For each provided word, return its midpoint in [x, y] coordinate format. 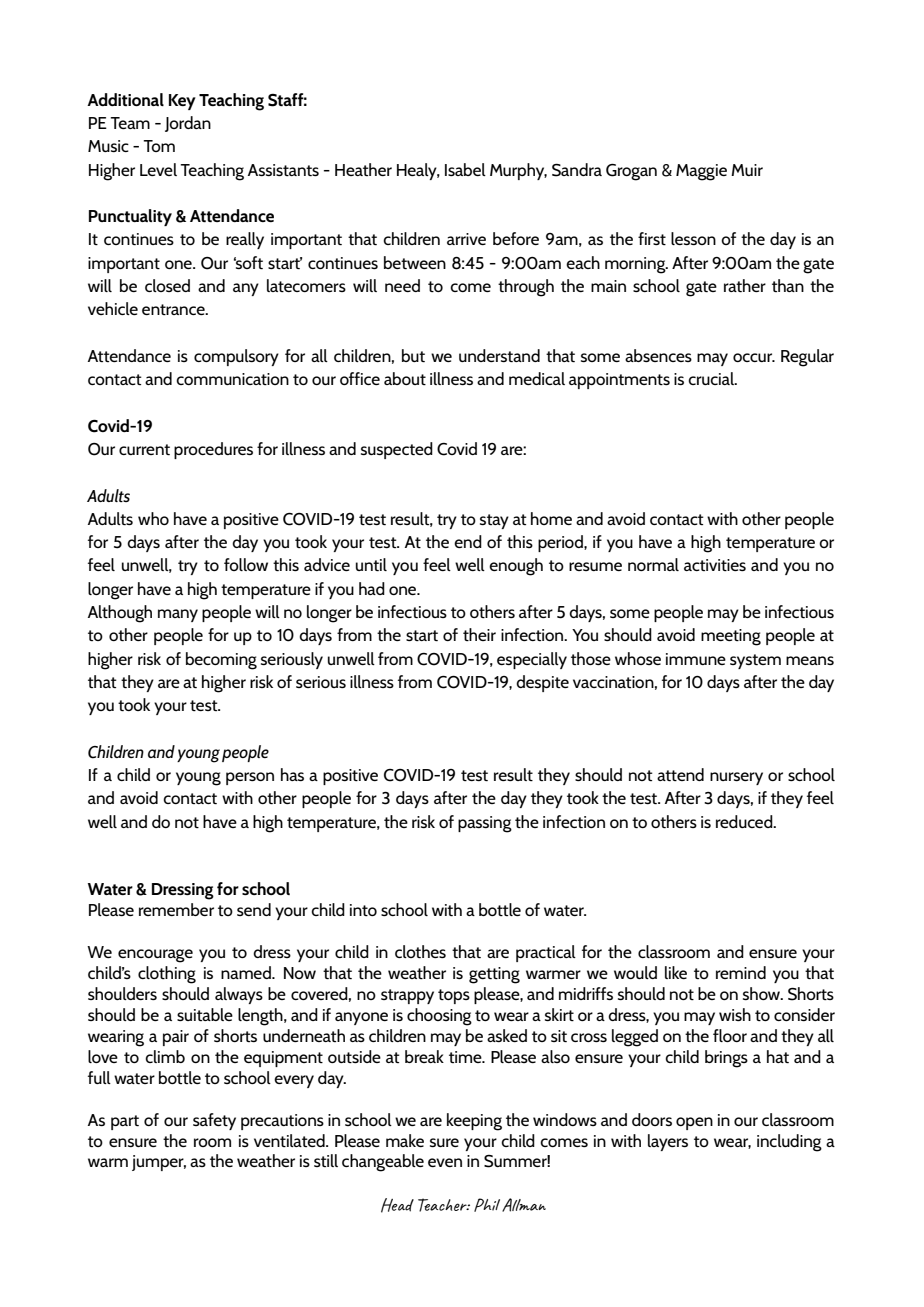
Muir [747, 170]
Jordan [188, 124]
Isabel [465, 169]
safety [214, 1121]
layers [668, 1142]
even [445, 1162]
